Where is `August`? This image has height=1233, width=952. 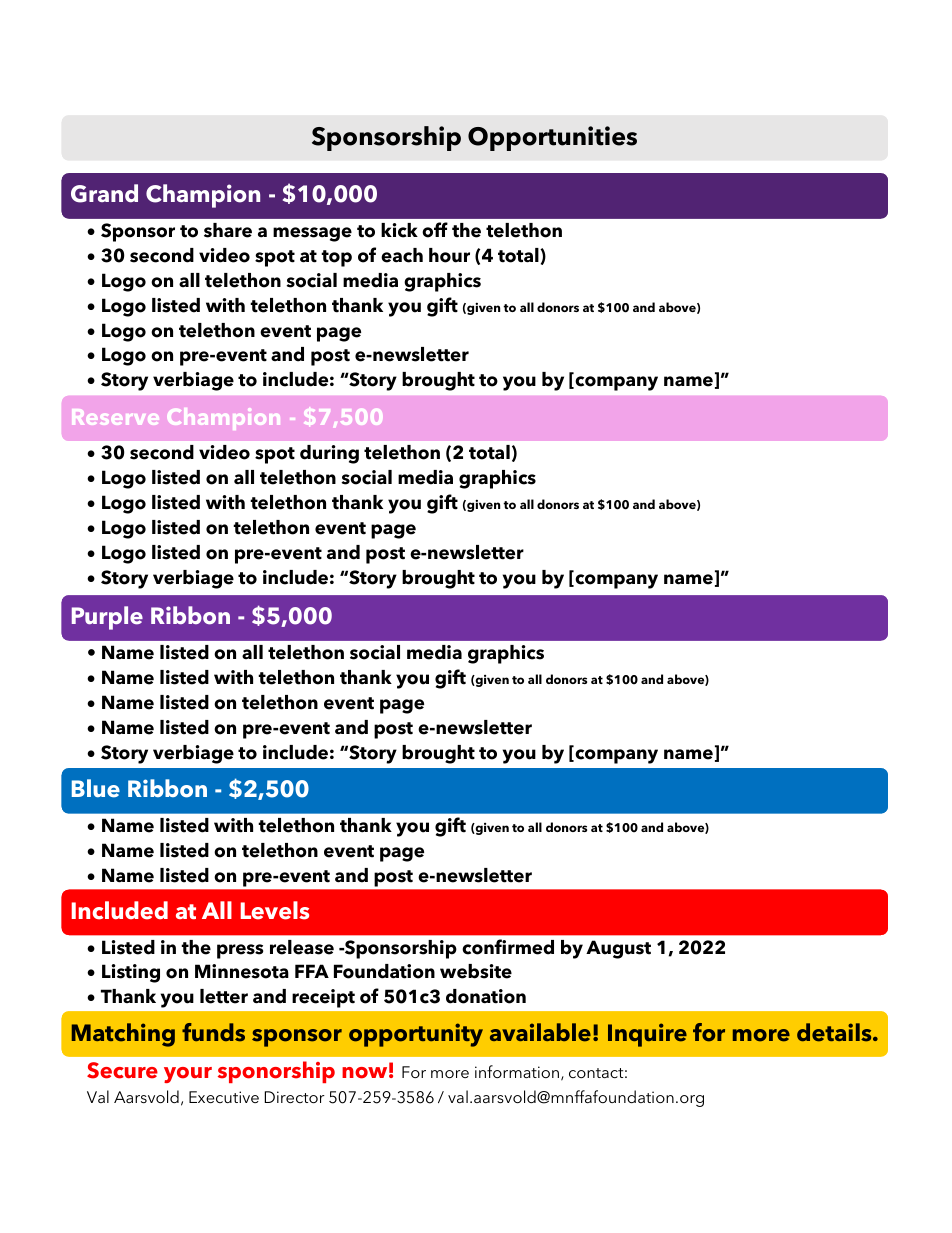
August is located at coordinates (618, 949).
